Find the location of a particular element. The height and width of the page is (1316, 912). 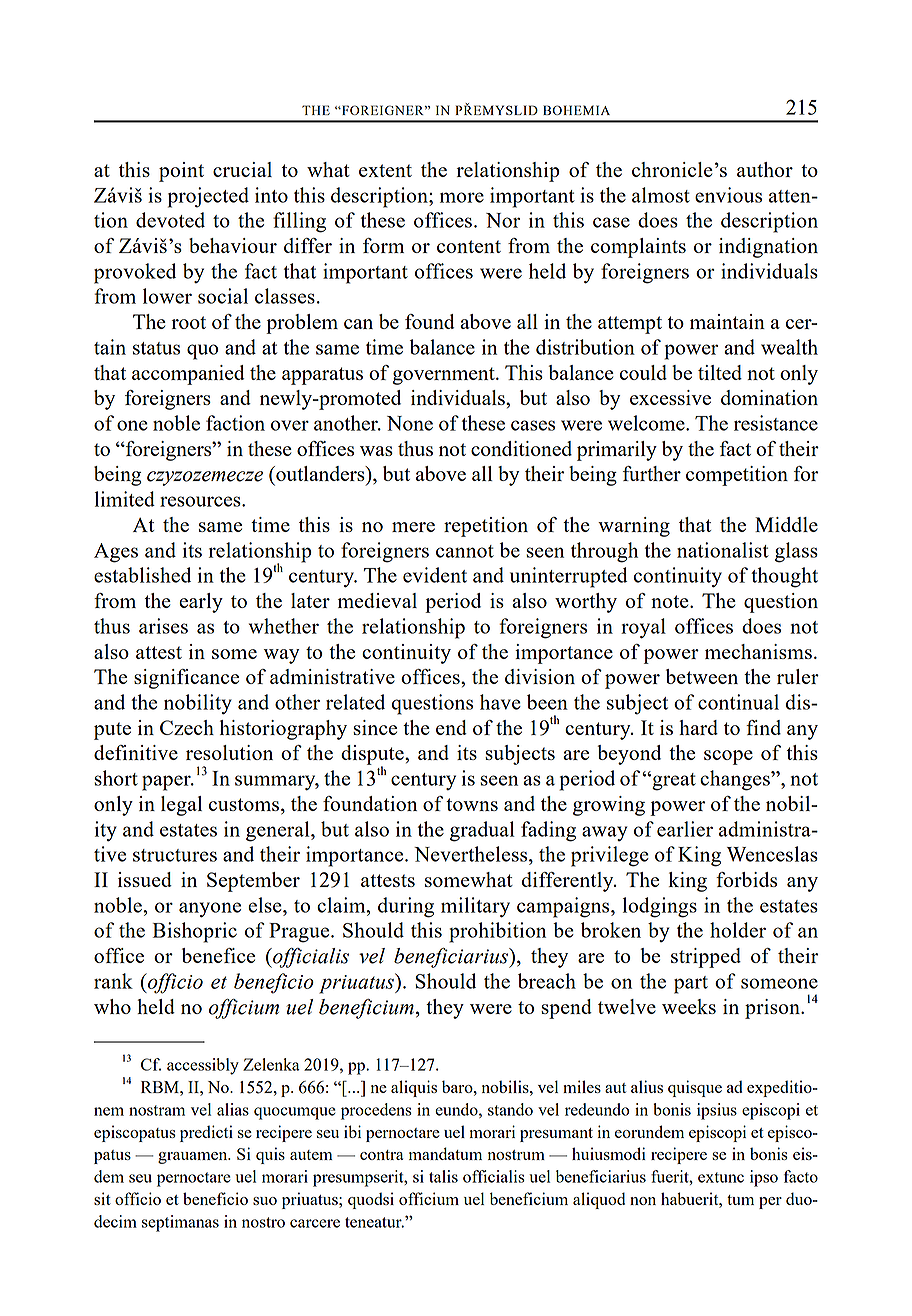

anyone is located at coordinates (210, 910).
